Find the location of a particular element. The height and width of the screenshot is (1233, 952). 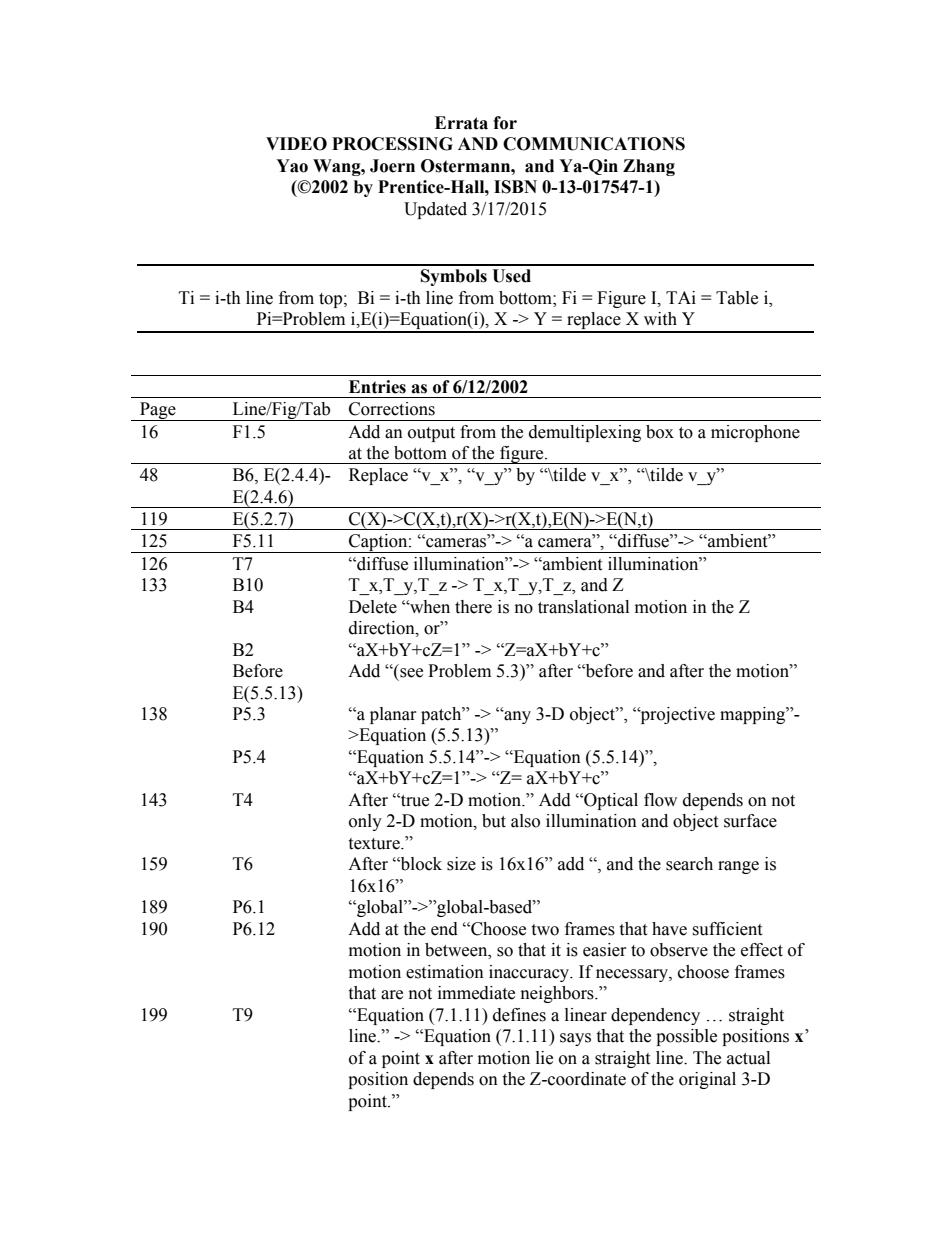

Yao is located at coordinates (292, 166).
